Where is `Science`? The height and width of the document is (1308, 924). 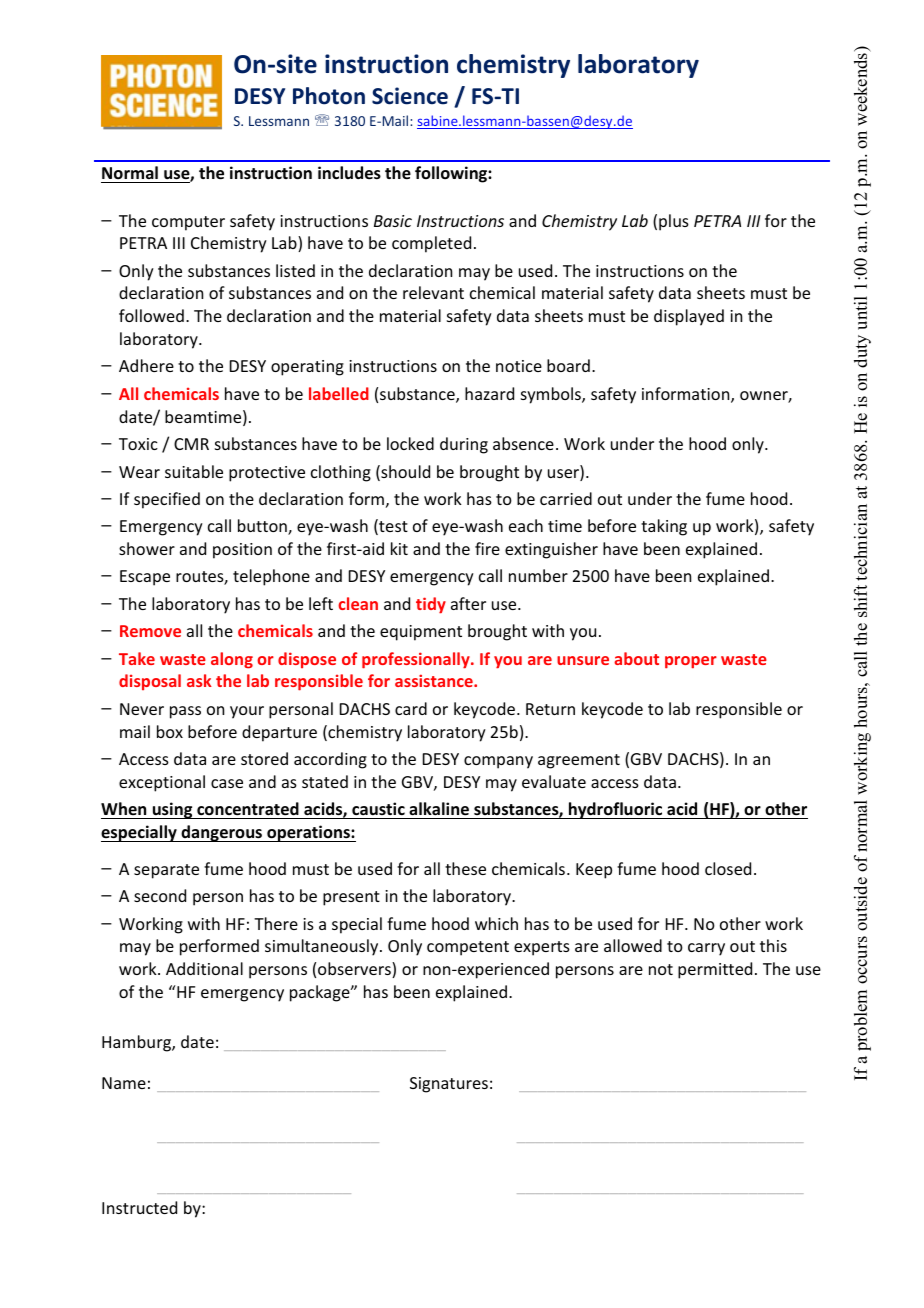
Science is located at coordinates (410, 96).
